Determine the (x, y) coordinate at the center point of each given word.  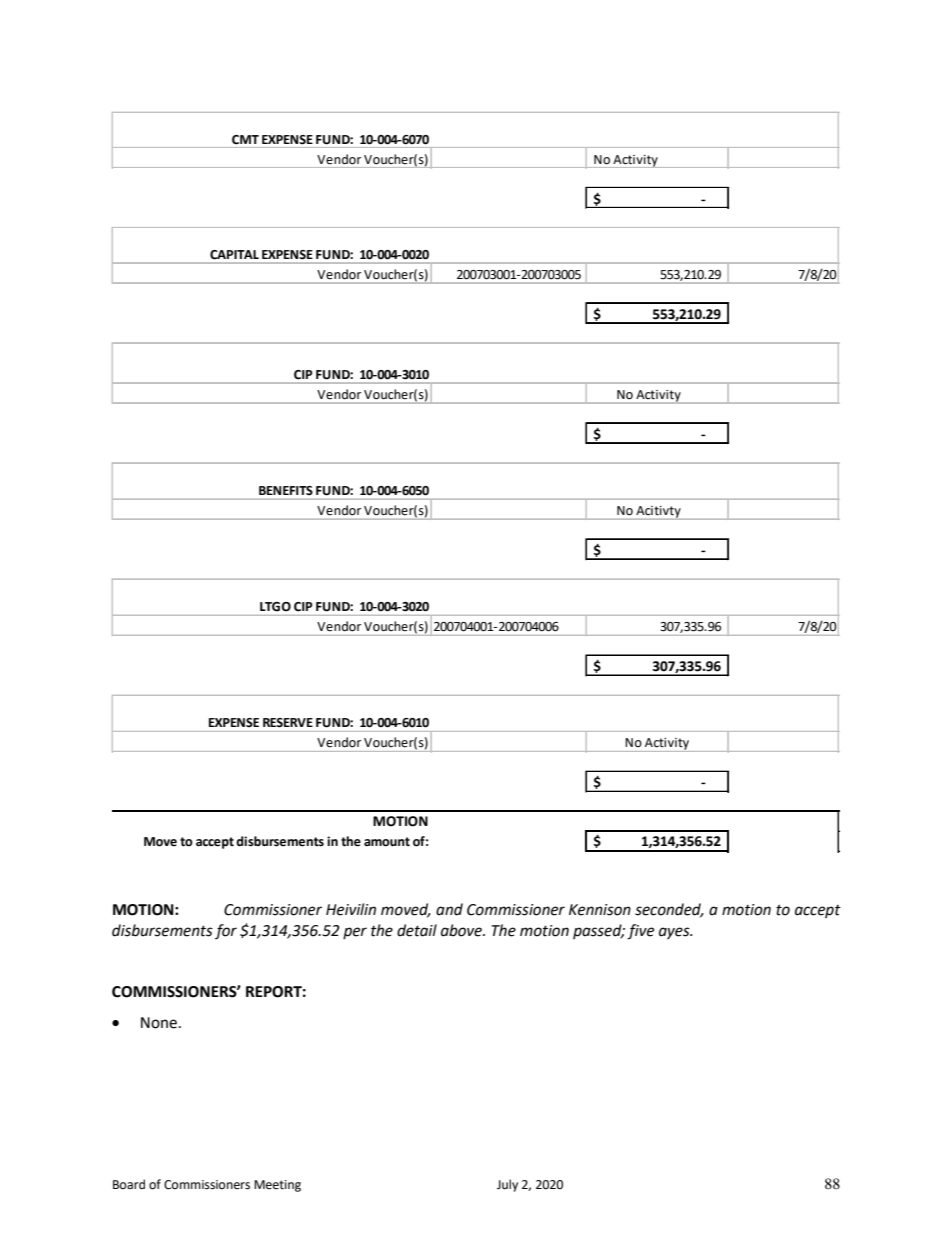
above (463, 930)
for (226, 931)
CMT (245, 140)
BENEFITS (286, 490)
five (640, 932)
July (507, 1185)
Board (129, 1184)
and (449, 909)
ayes (675, 933)
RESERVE (288, 722)
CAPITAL (234, 255)
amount (387, 842)
